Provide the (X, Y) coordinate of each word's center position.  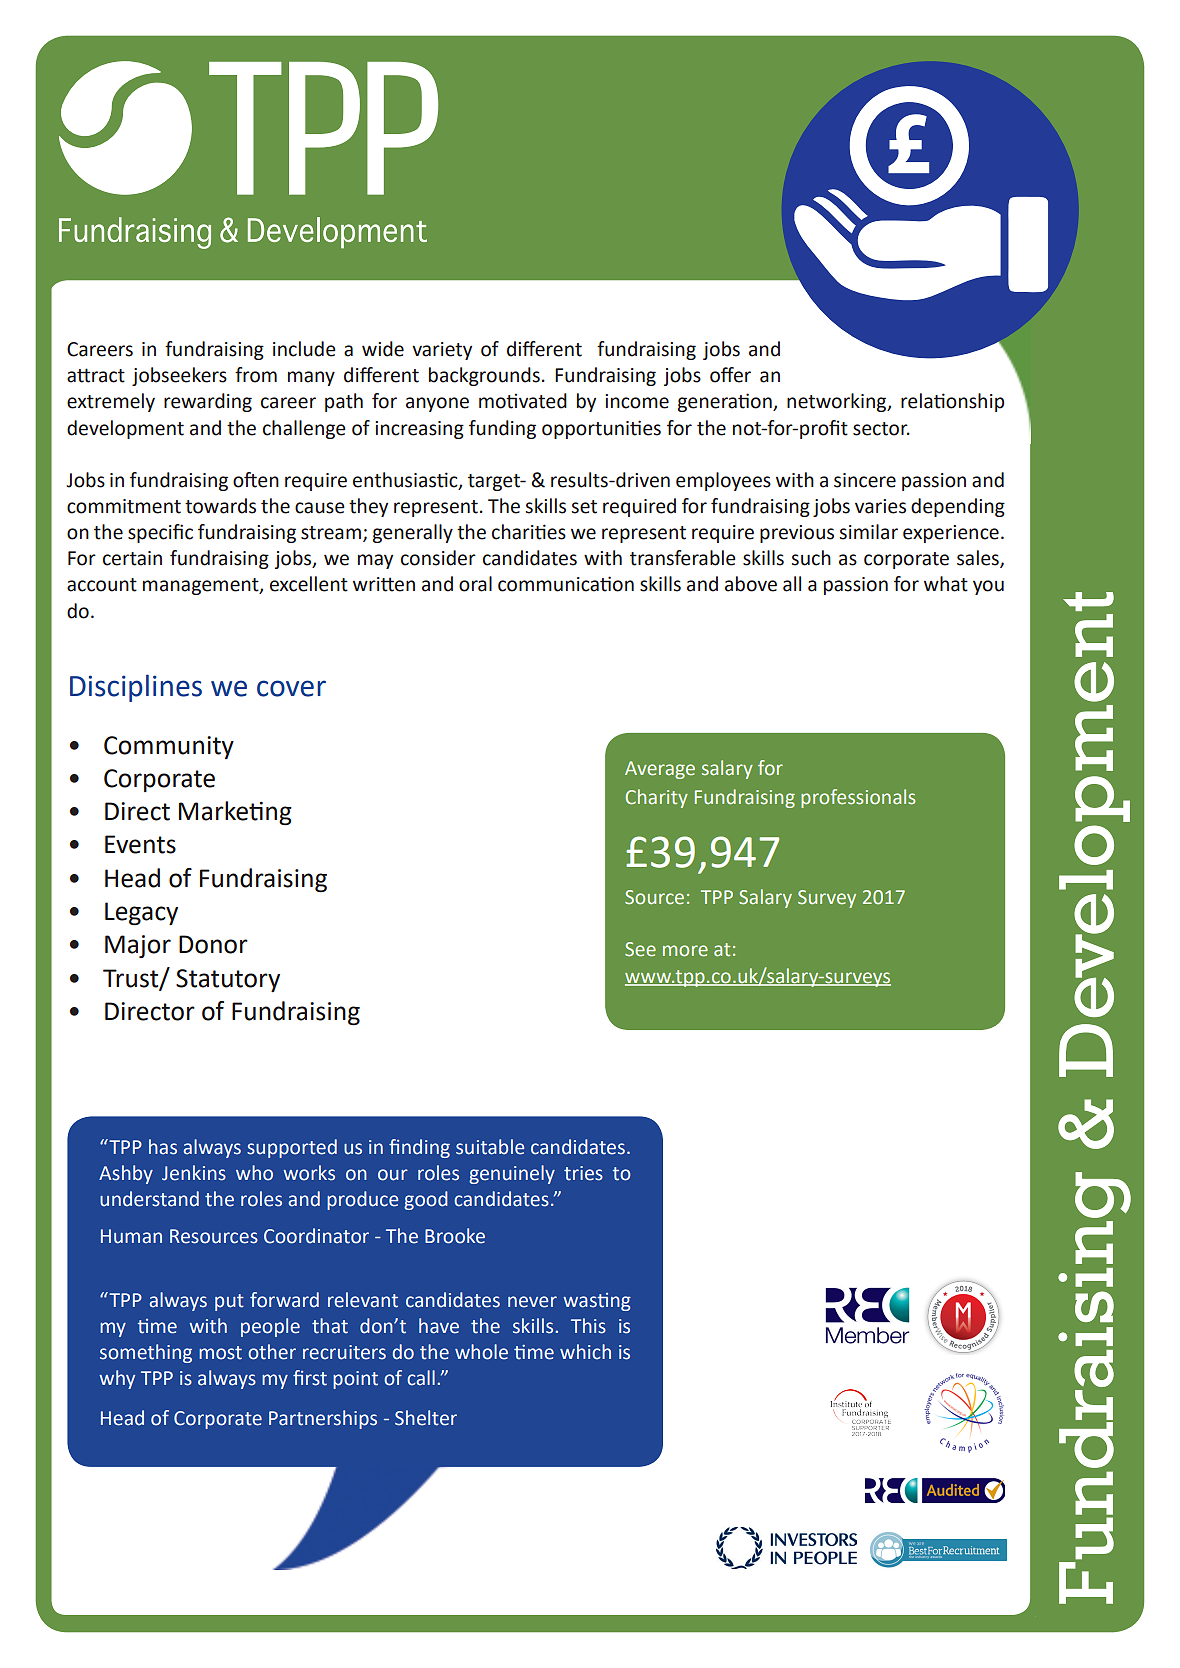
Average (660, 770)
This (588, 1326)
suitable (490, 1147)
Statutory (228, 980)
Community (169, 747)
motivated (523, 401)
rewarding (208, 402)
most (220, 1353)
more (685, 951)
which (585, 1352)
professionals (858, 798)
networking (838, 402)
